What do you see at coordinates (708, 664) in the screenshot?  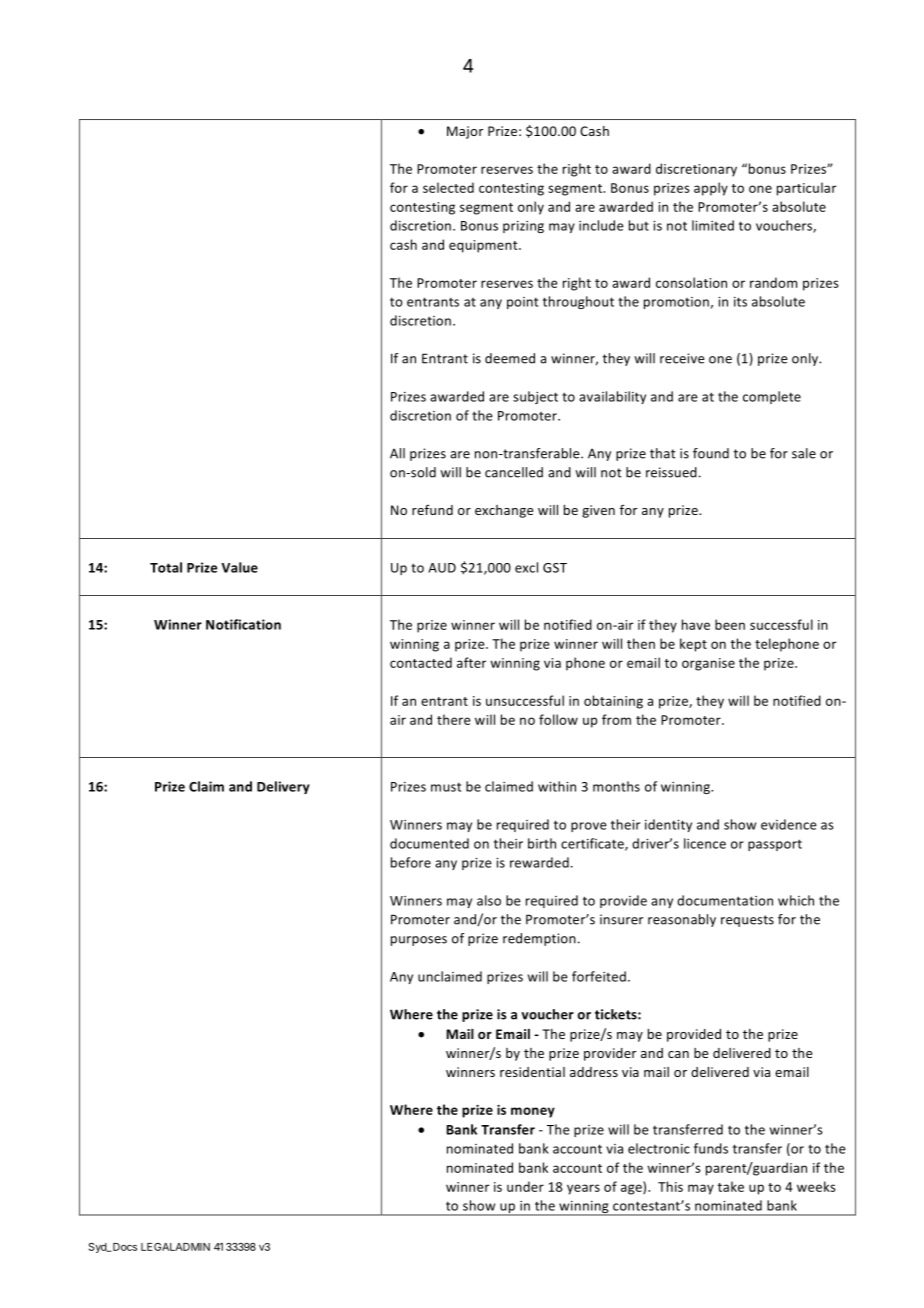 I see `organise` at bounding box center [708, 664].
